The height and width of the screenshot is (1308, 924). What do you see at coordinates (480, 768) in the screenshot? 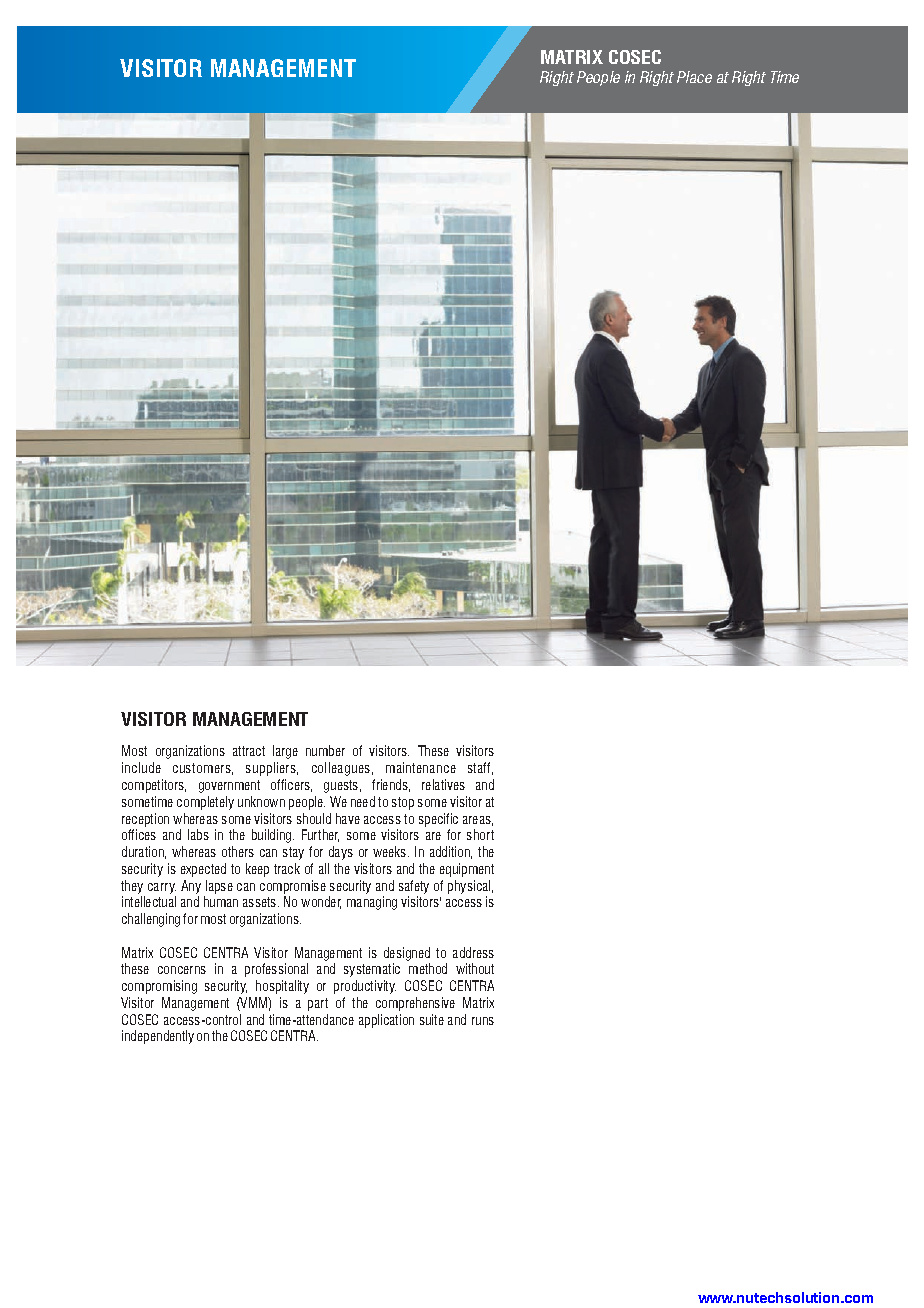
I see `staff` at bounding box center [480, 768].
